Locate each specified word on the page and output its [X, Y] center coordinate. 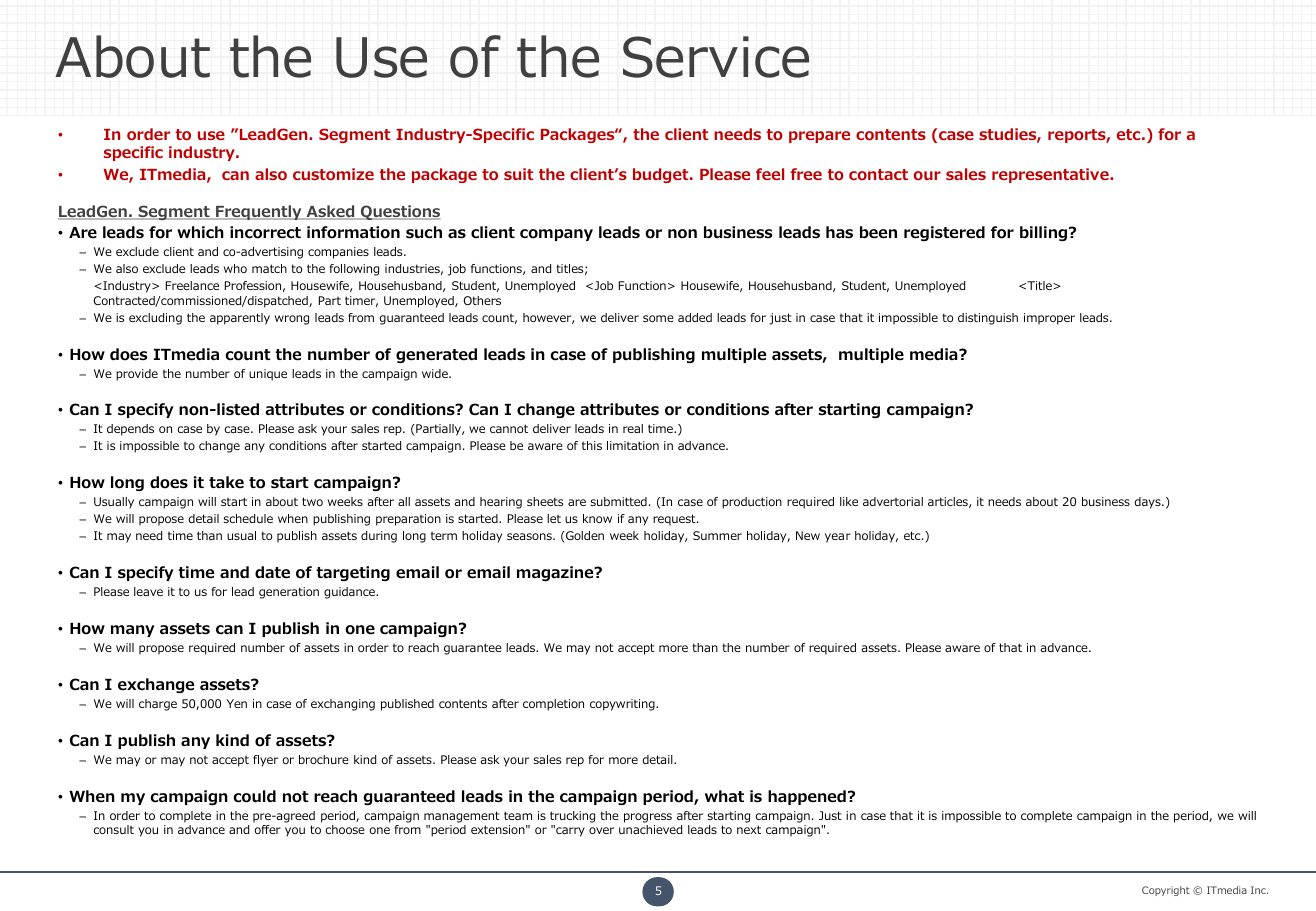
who [235, 268]
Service [716, 57]
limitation [633, 445]
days [1148, 503]
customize [333, 174]
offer [267, 829]
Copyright [1166, 891]
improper [1049, 319]
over [601, 830]
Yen [237, 703]
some [658, 318]
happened [807, 797]
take [226, 482]
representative [1051, 175]
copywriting [623, 705]
